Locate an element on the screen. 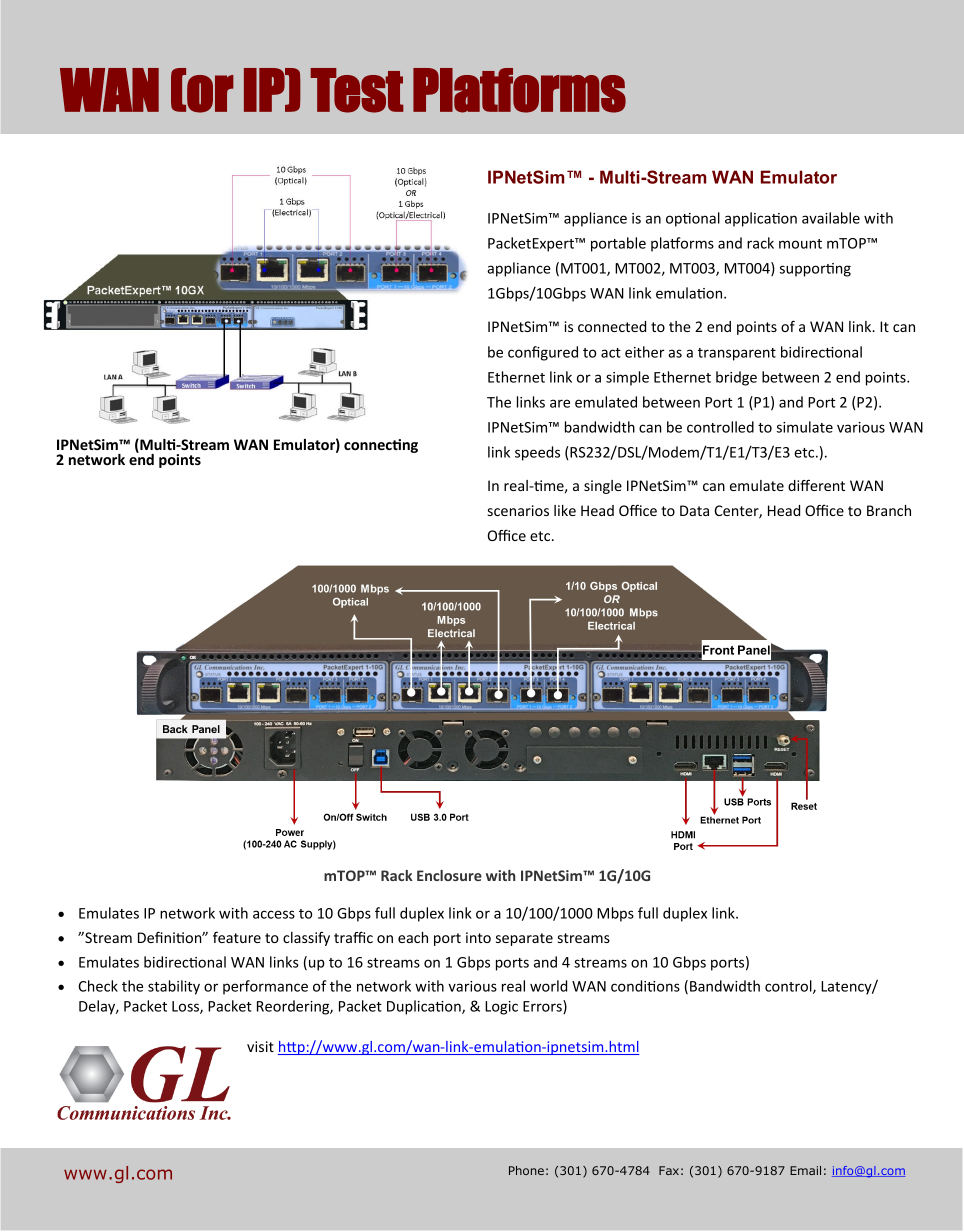 This screenshot has height=1232, width=964. visit is located at coordinates (260, 1046).
